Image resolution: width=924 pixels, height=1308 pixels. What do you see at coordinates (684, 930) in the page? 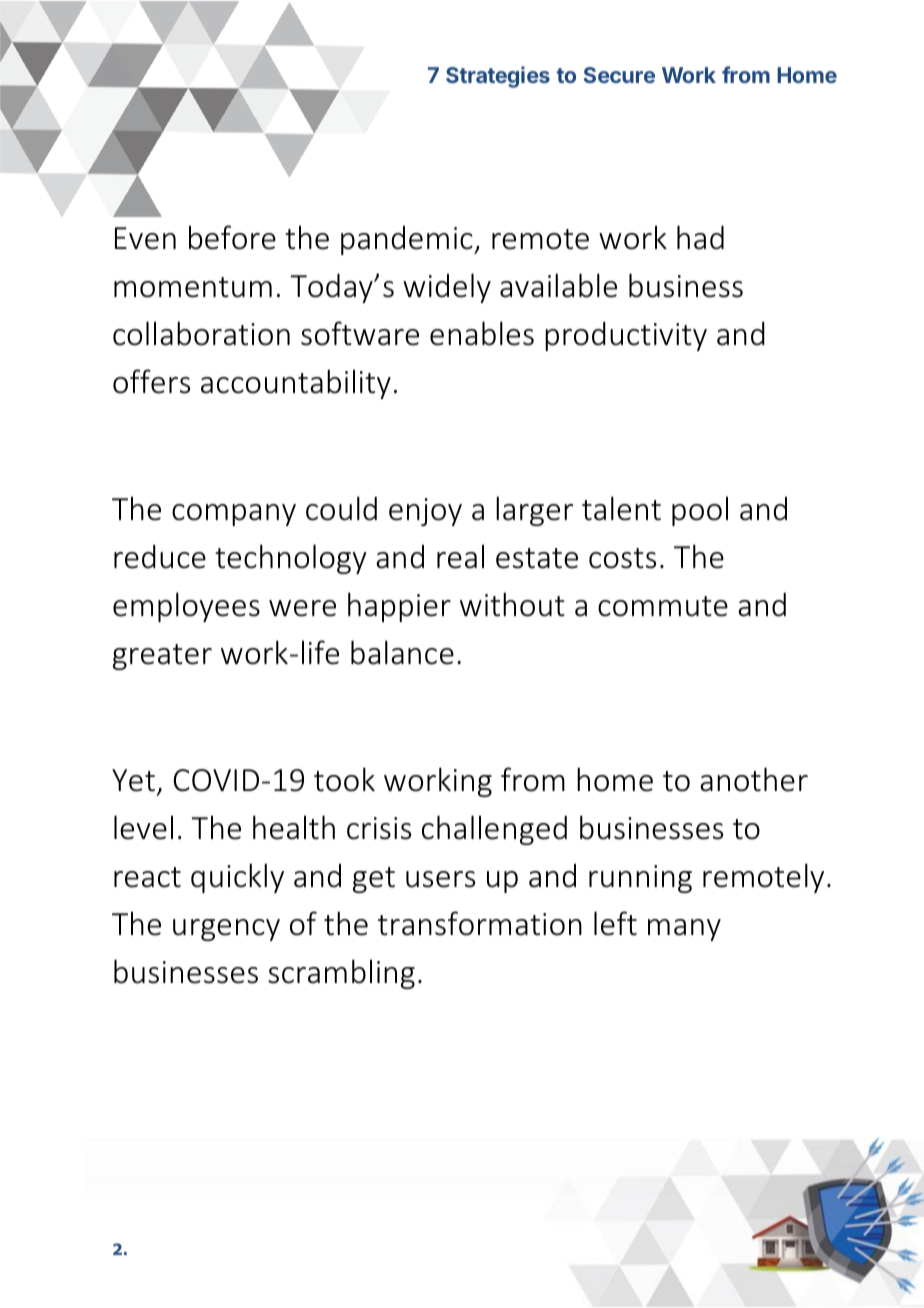
I see `many` at bounding box center [684, 930].
